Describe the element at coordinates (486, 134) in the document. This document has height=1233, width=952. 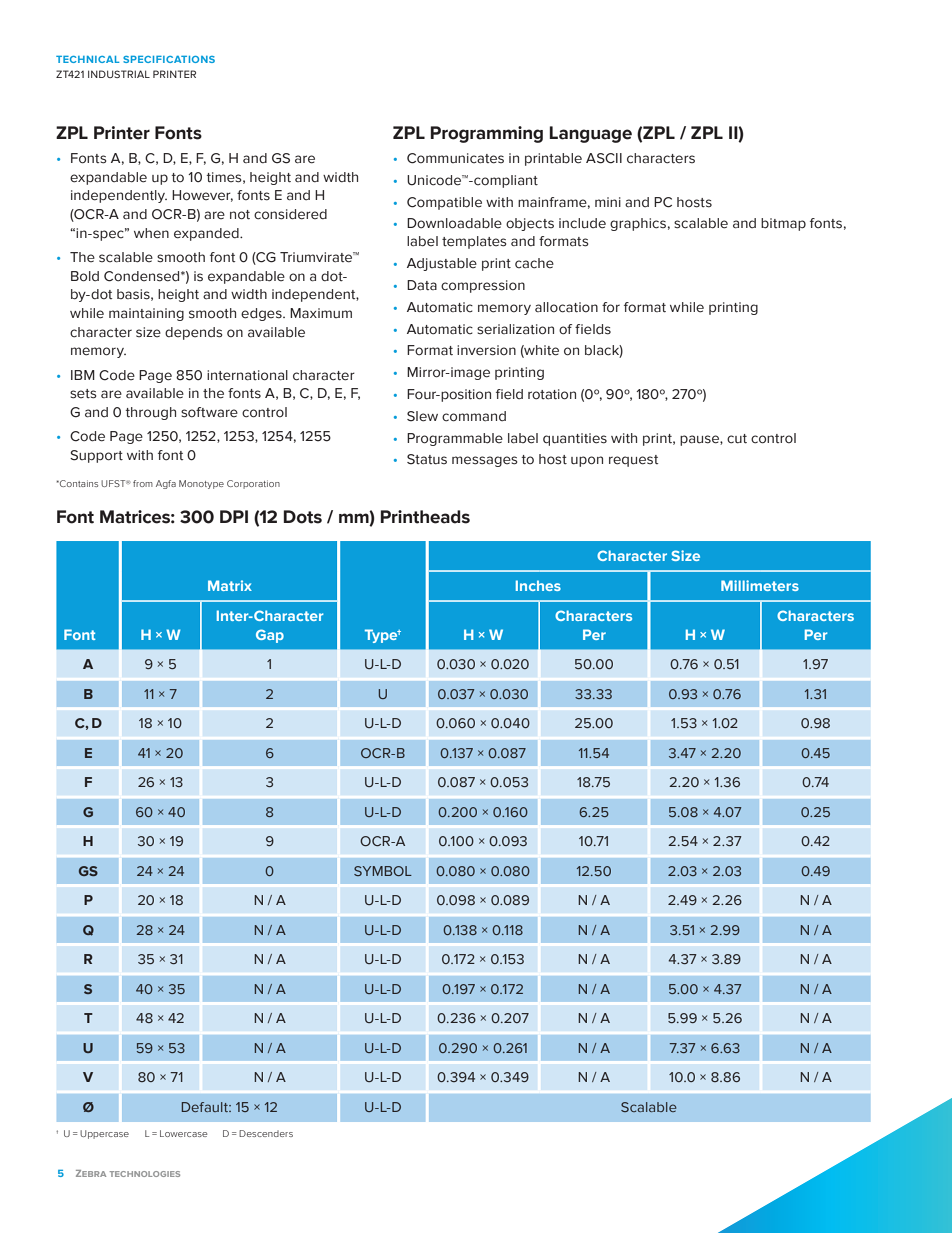
I see `Programming` at that location.
